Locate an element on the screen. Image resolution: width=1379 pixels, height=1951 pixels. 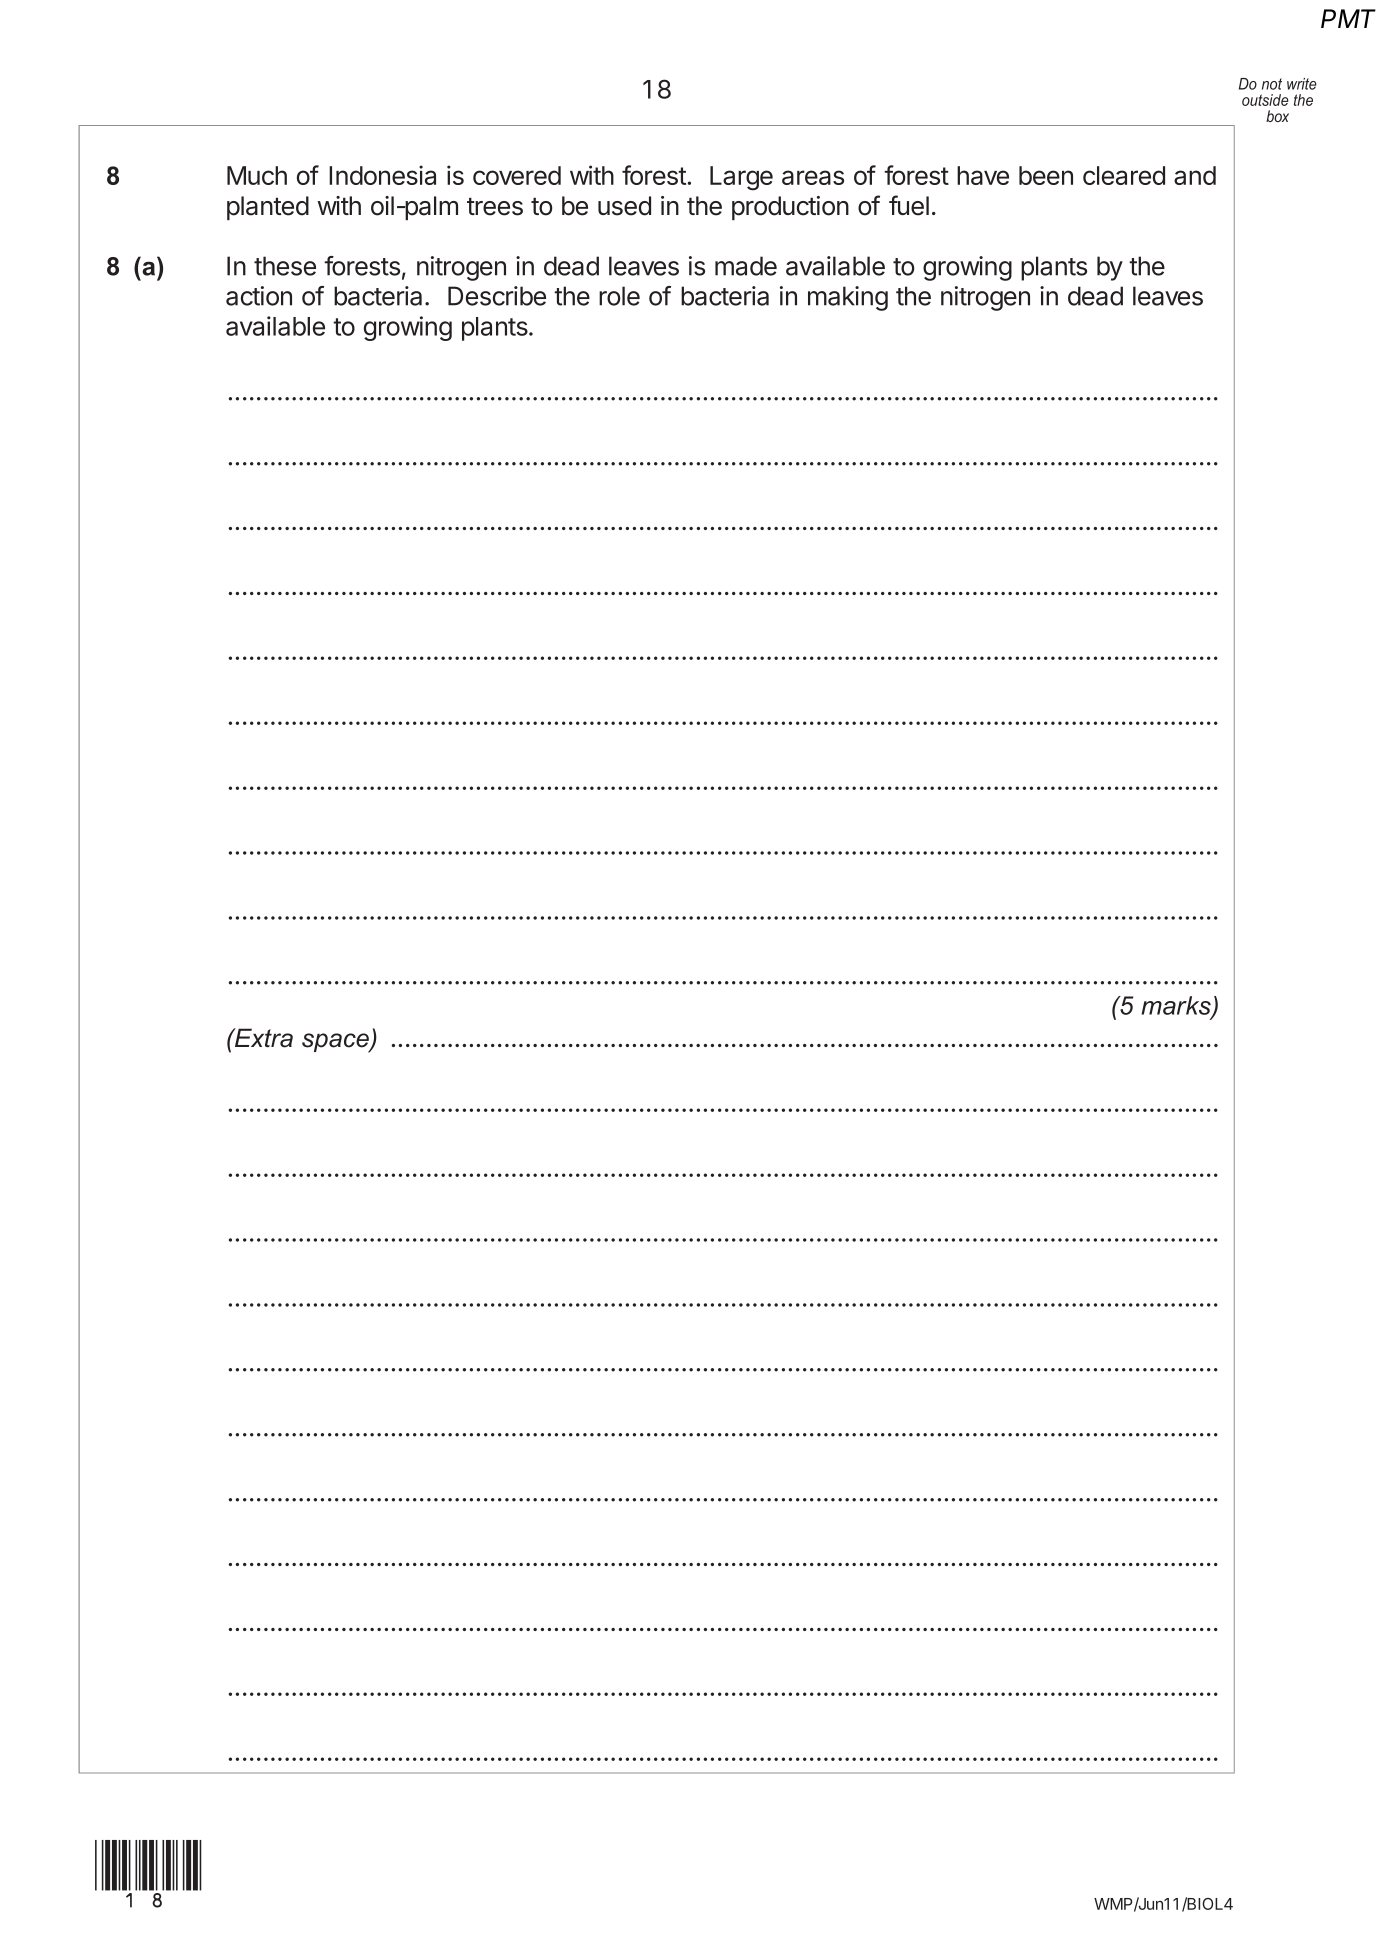
areas is located at coordinates (813, 177).
